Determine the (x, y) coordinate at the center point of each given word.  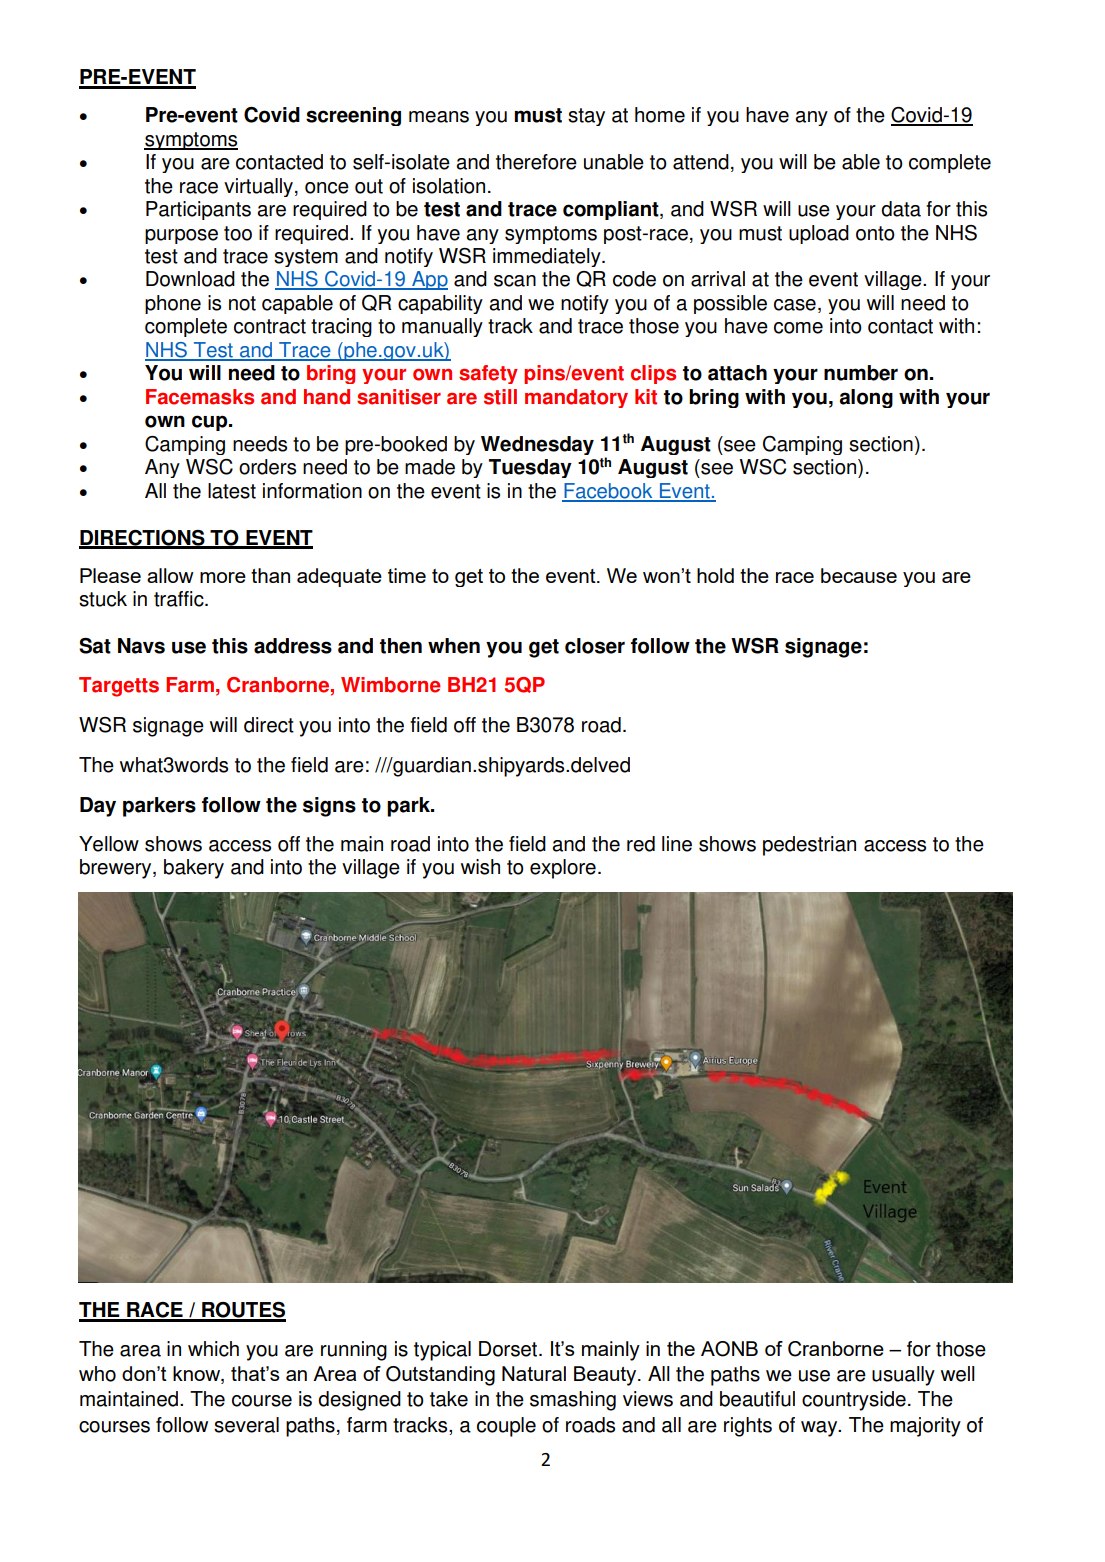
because (859, 575)
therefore (536, 162)
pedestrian (809, 846)
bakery (194, 869)
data (901, 209)
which (213, 1349)
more (223, 577)
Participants (198, 210)
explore (563, 869)
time (407, 575)
